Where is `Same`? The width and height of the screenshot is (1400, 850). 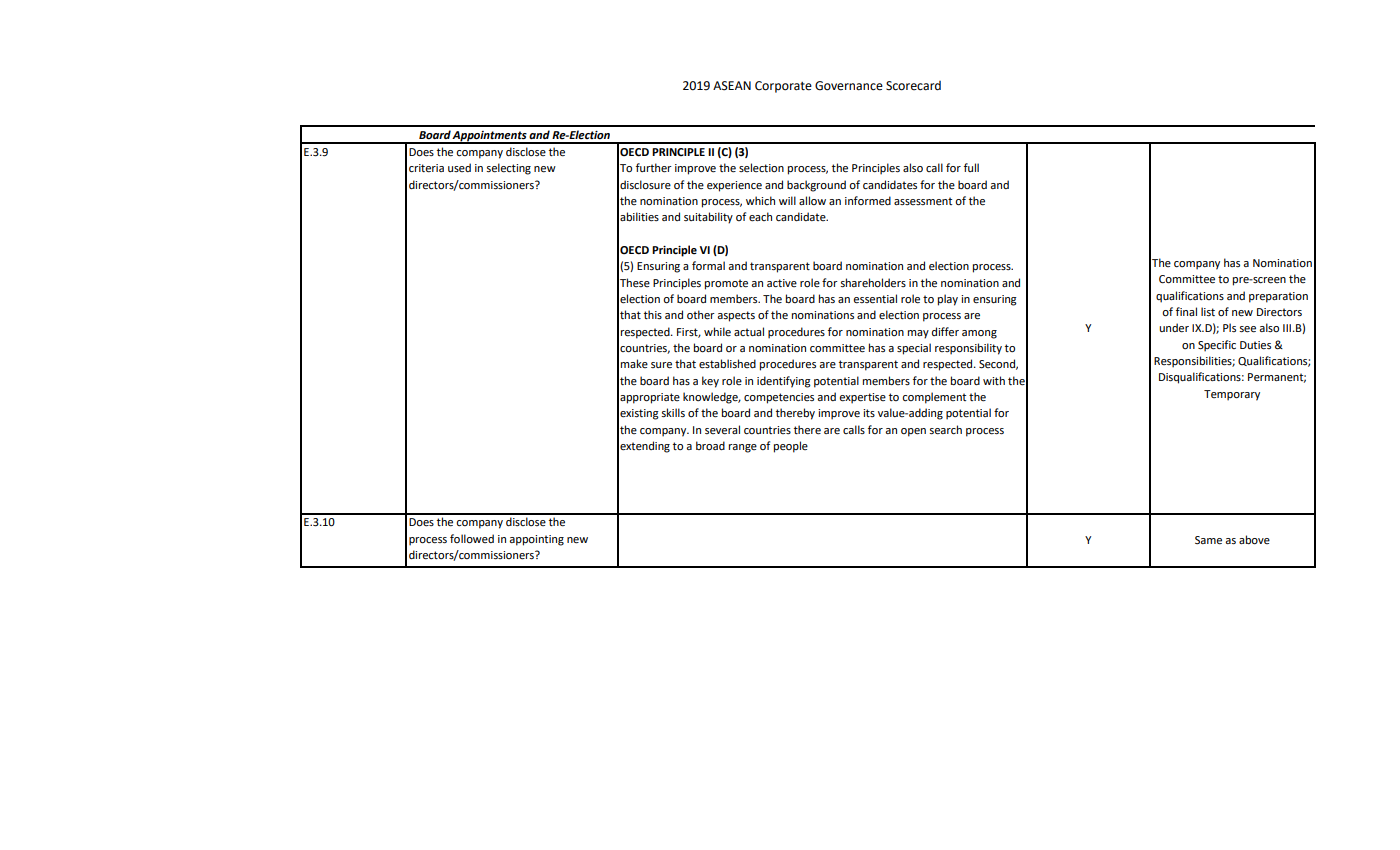
Same is located at coordinates (1208, 540).
